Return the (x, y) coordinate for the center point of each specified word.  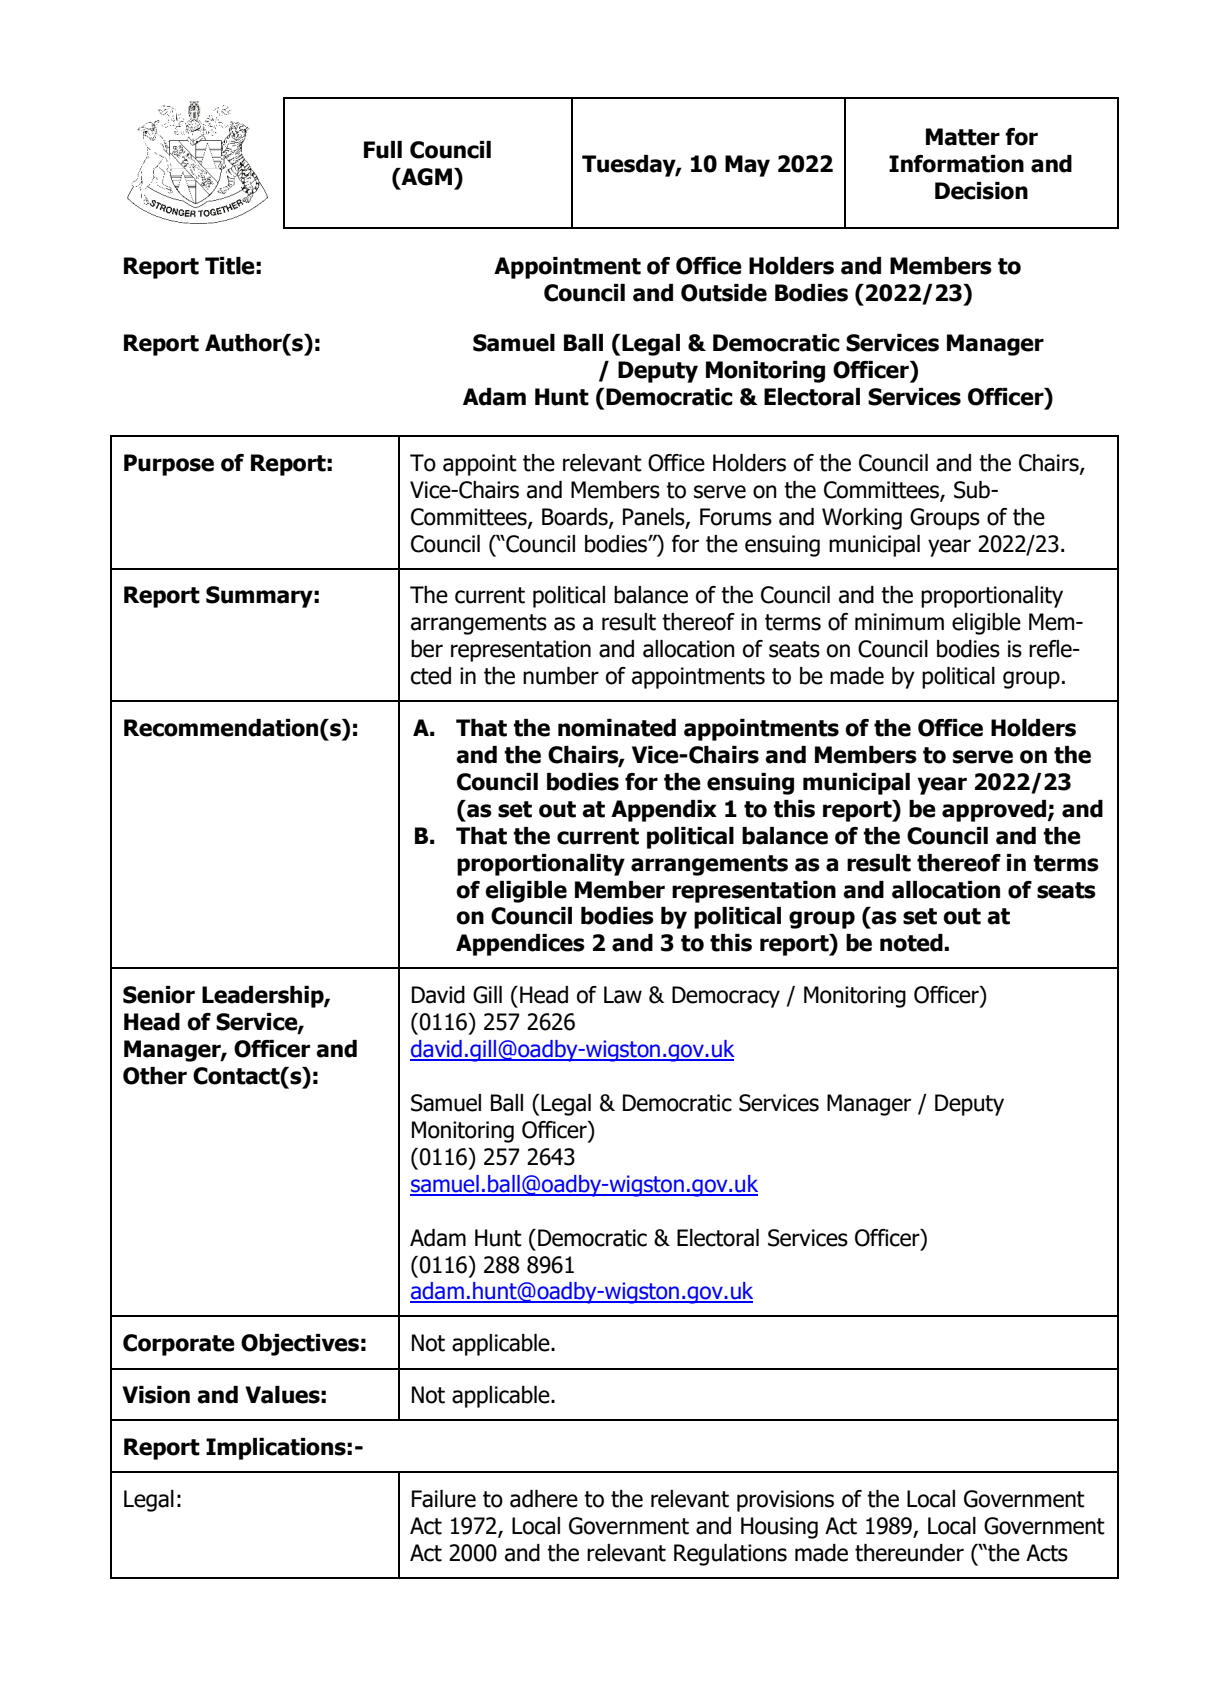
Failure (444, 1499)
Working (862, 519)
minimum (899, 622)
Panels (655, 517)
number (561, 676)
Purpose (169, 465)
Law (623, 995)
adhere (544, 1499)
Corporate (179, 1345)
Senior (159, 995)
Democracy (726, 997)
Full (383, 150)
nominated (617, 728)
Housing (779, 1528)
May (747, 166)
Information (956, 164)
